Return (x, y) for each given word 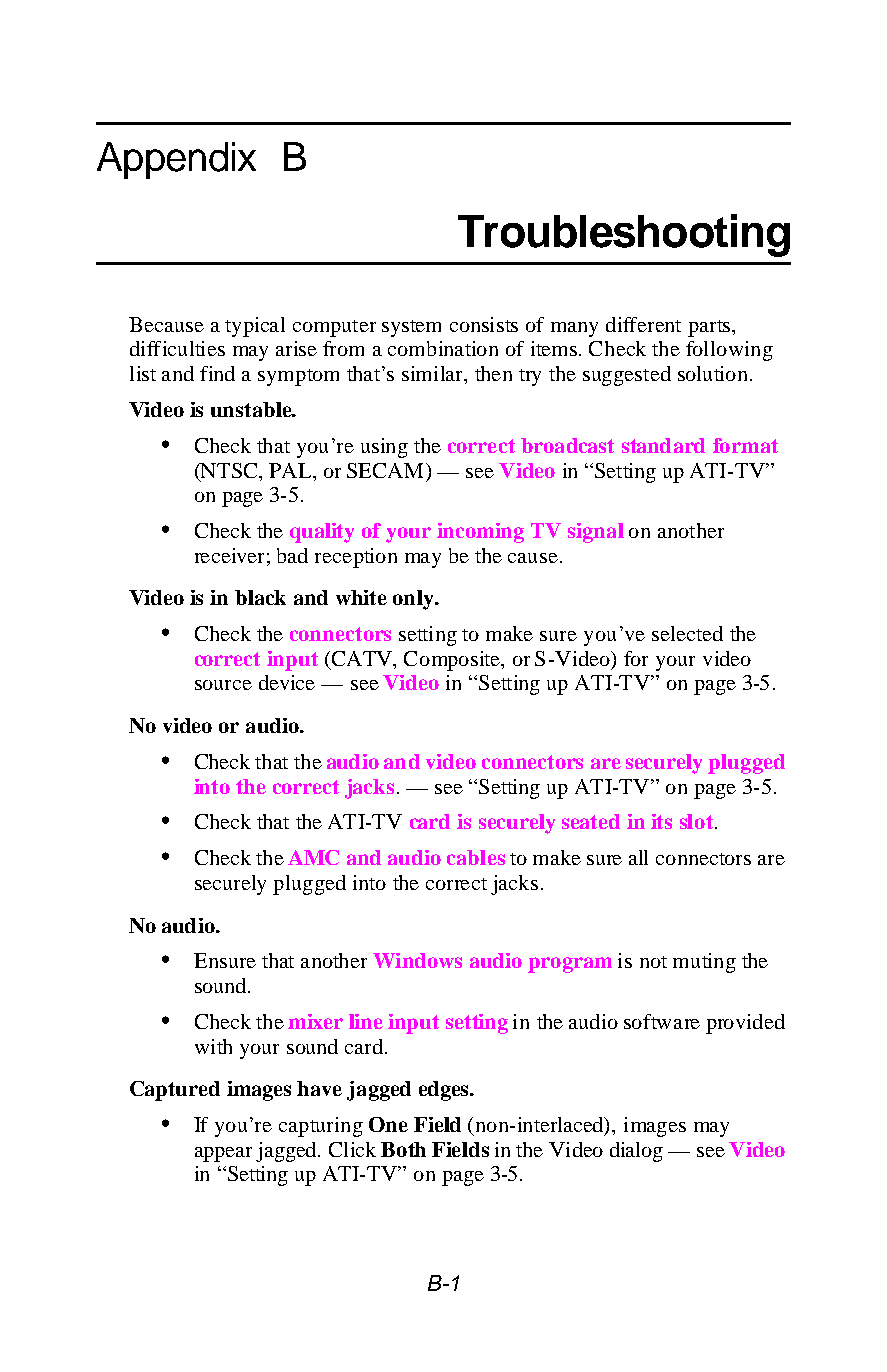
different (643, 324)
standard (663, 445)
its (661, 821)
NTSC (229, 471)
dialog (636, 1152)
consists (484, 324)
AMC (313, 857)
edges (445, 1091)
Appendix (176, 160)
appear (223, 1154)
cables (476, 857)
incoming (480, 533)
